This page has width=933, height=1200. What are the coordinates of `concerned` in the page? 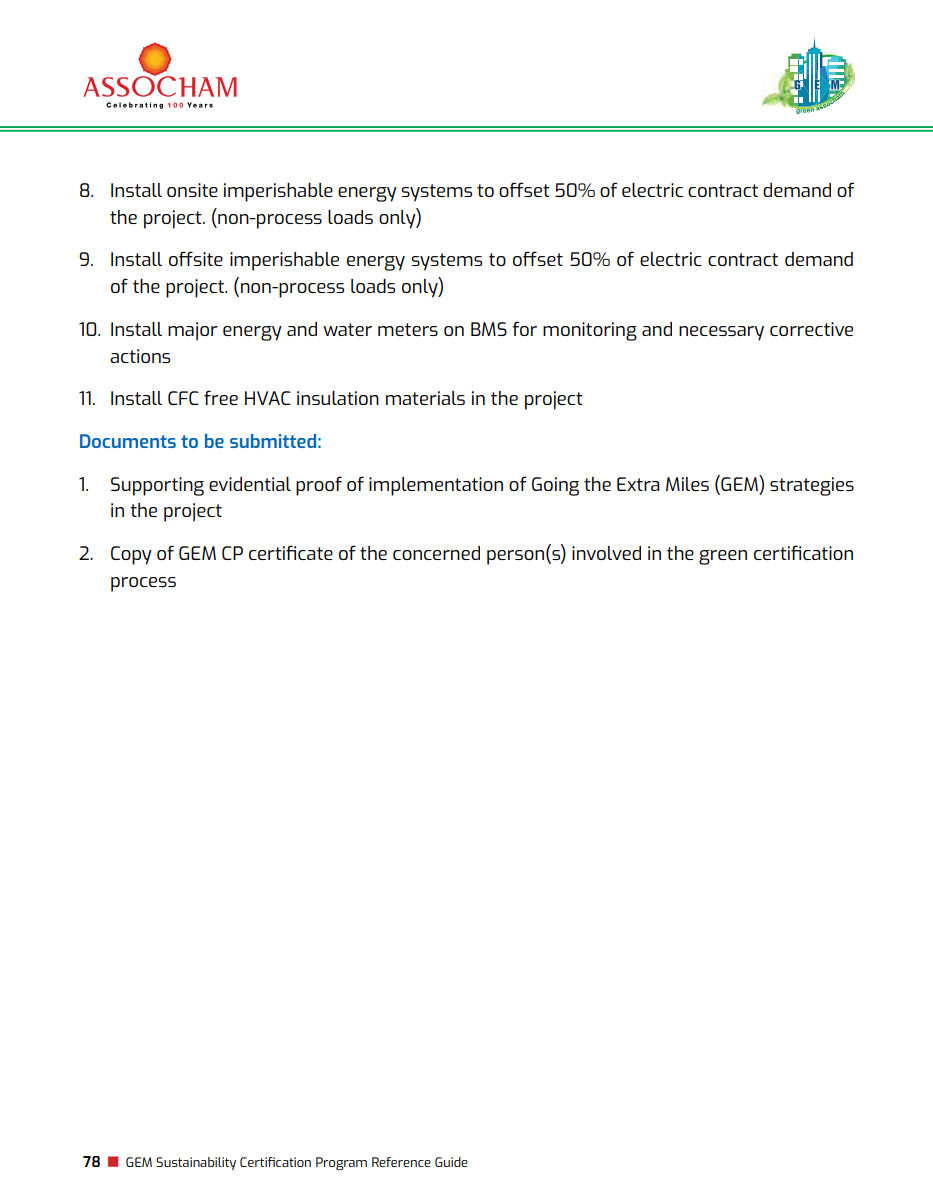 It's located at (436, 553).
